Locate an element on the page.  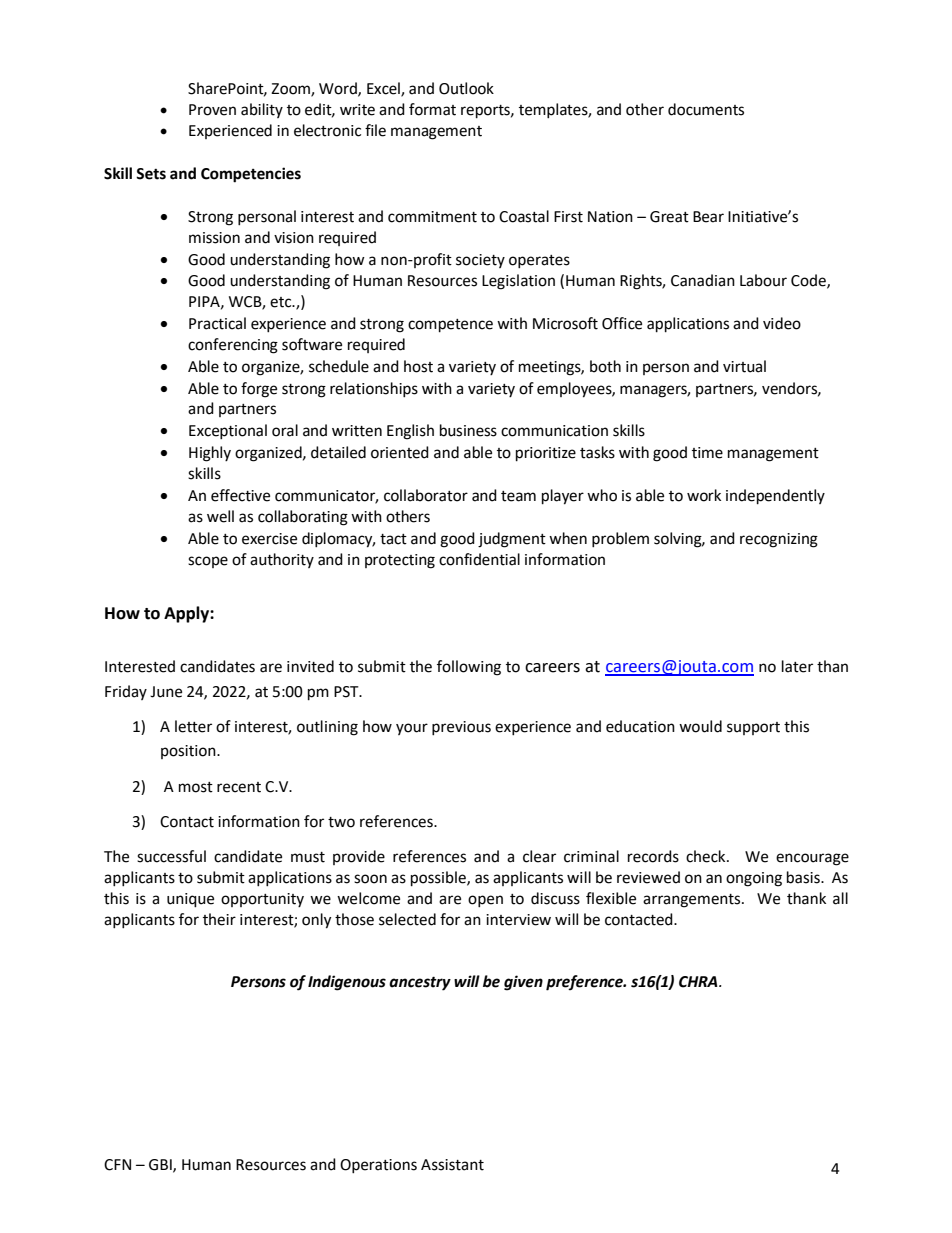
competence is located at coordinates (450, 326).
